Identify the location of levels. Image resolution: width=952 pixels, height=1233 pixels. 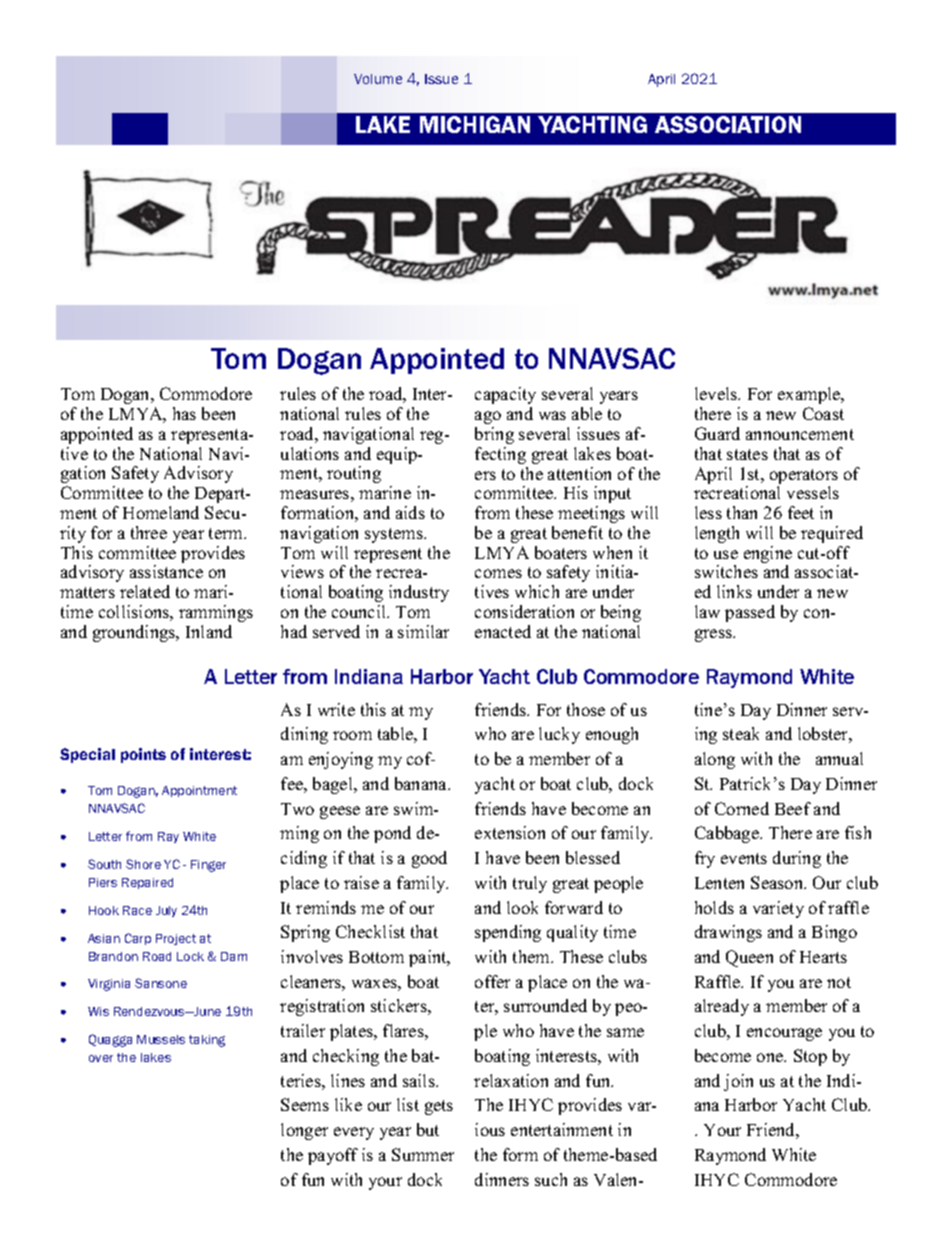
(717, 393).
